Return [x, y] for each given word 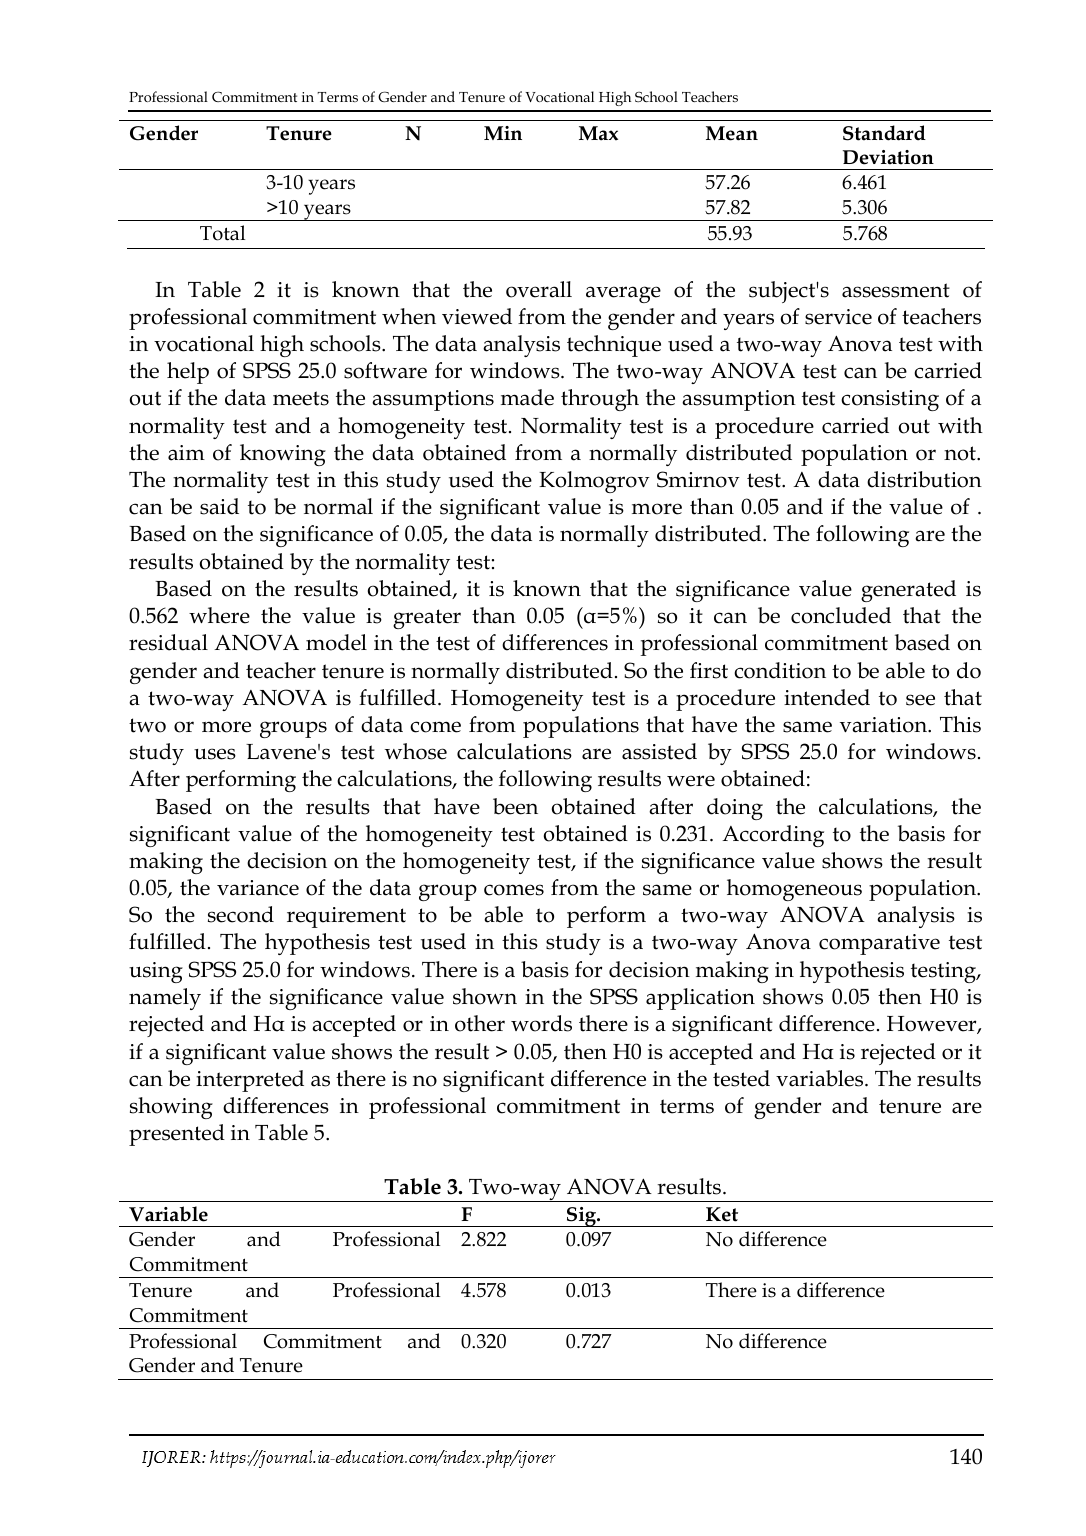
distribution [924, 479]
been [515, 806]
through [600, 400]
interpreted [250, 1081]
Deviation [888, 157]
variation [885, 725]
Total [222, 233]
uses [215, 754]
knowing [283, 455]
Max [598, 133]
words [541, 1023]
